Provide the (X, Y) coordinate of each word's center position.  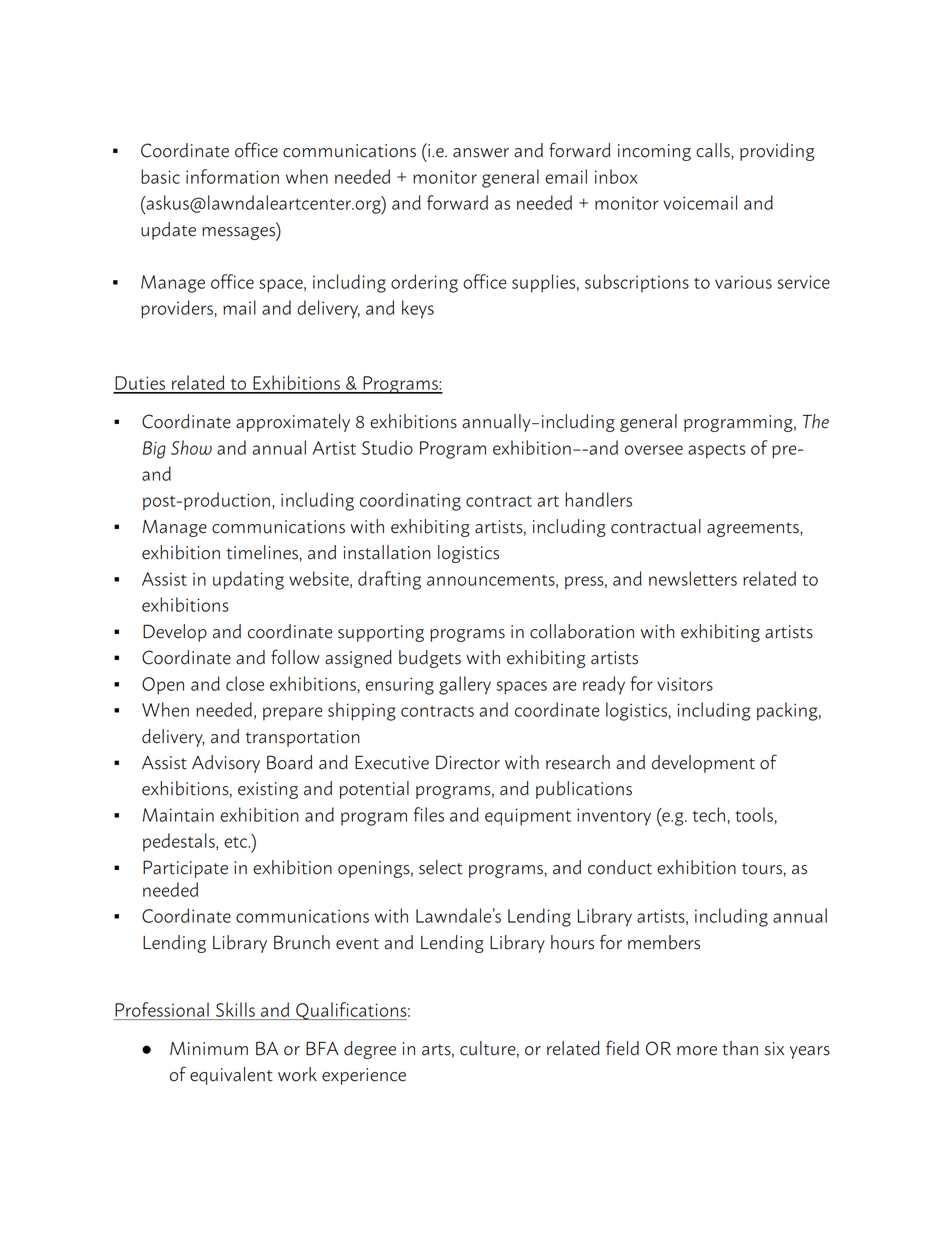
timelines (262, 552)
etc (236, 842)
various (743, 282)
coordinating (410, 501)
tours (762, 869)
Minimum (209, 1049)
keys (418, 309)
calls (714, 151)
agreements (754, 529)
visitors (685, 684)
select (441, 867)
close (245, 683)
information (232, 176)
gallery (465, 685)
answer (481, 153)
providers (177, 309)
